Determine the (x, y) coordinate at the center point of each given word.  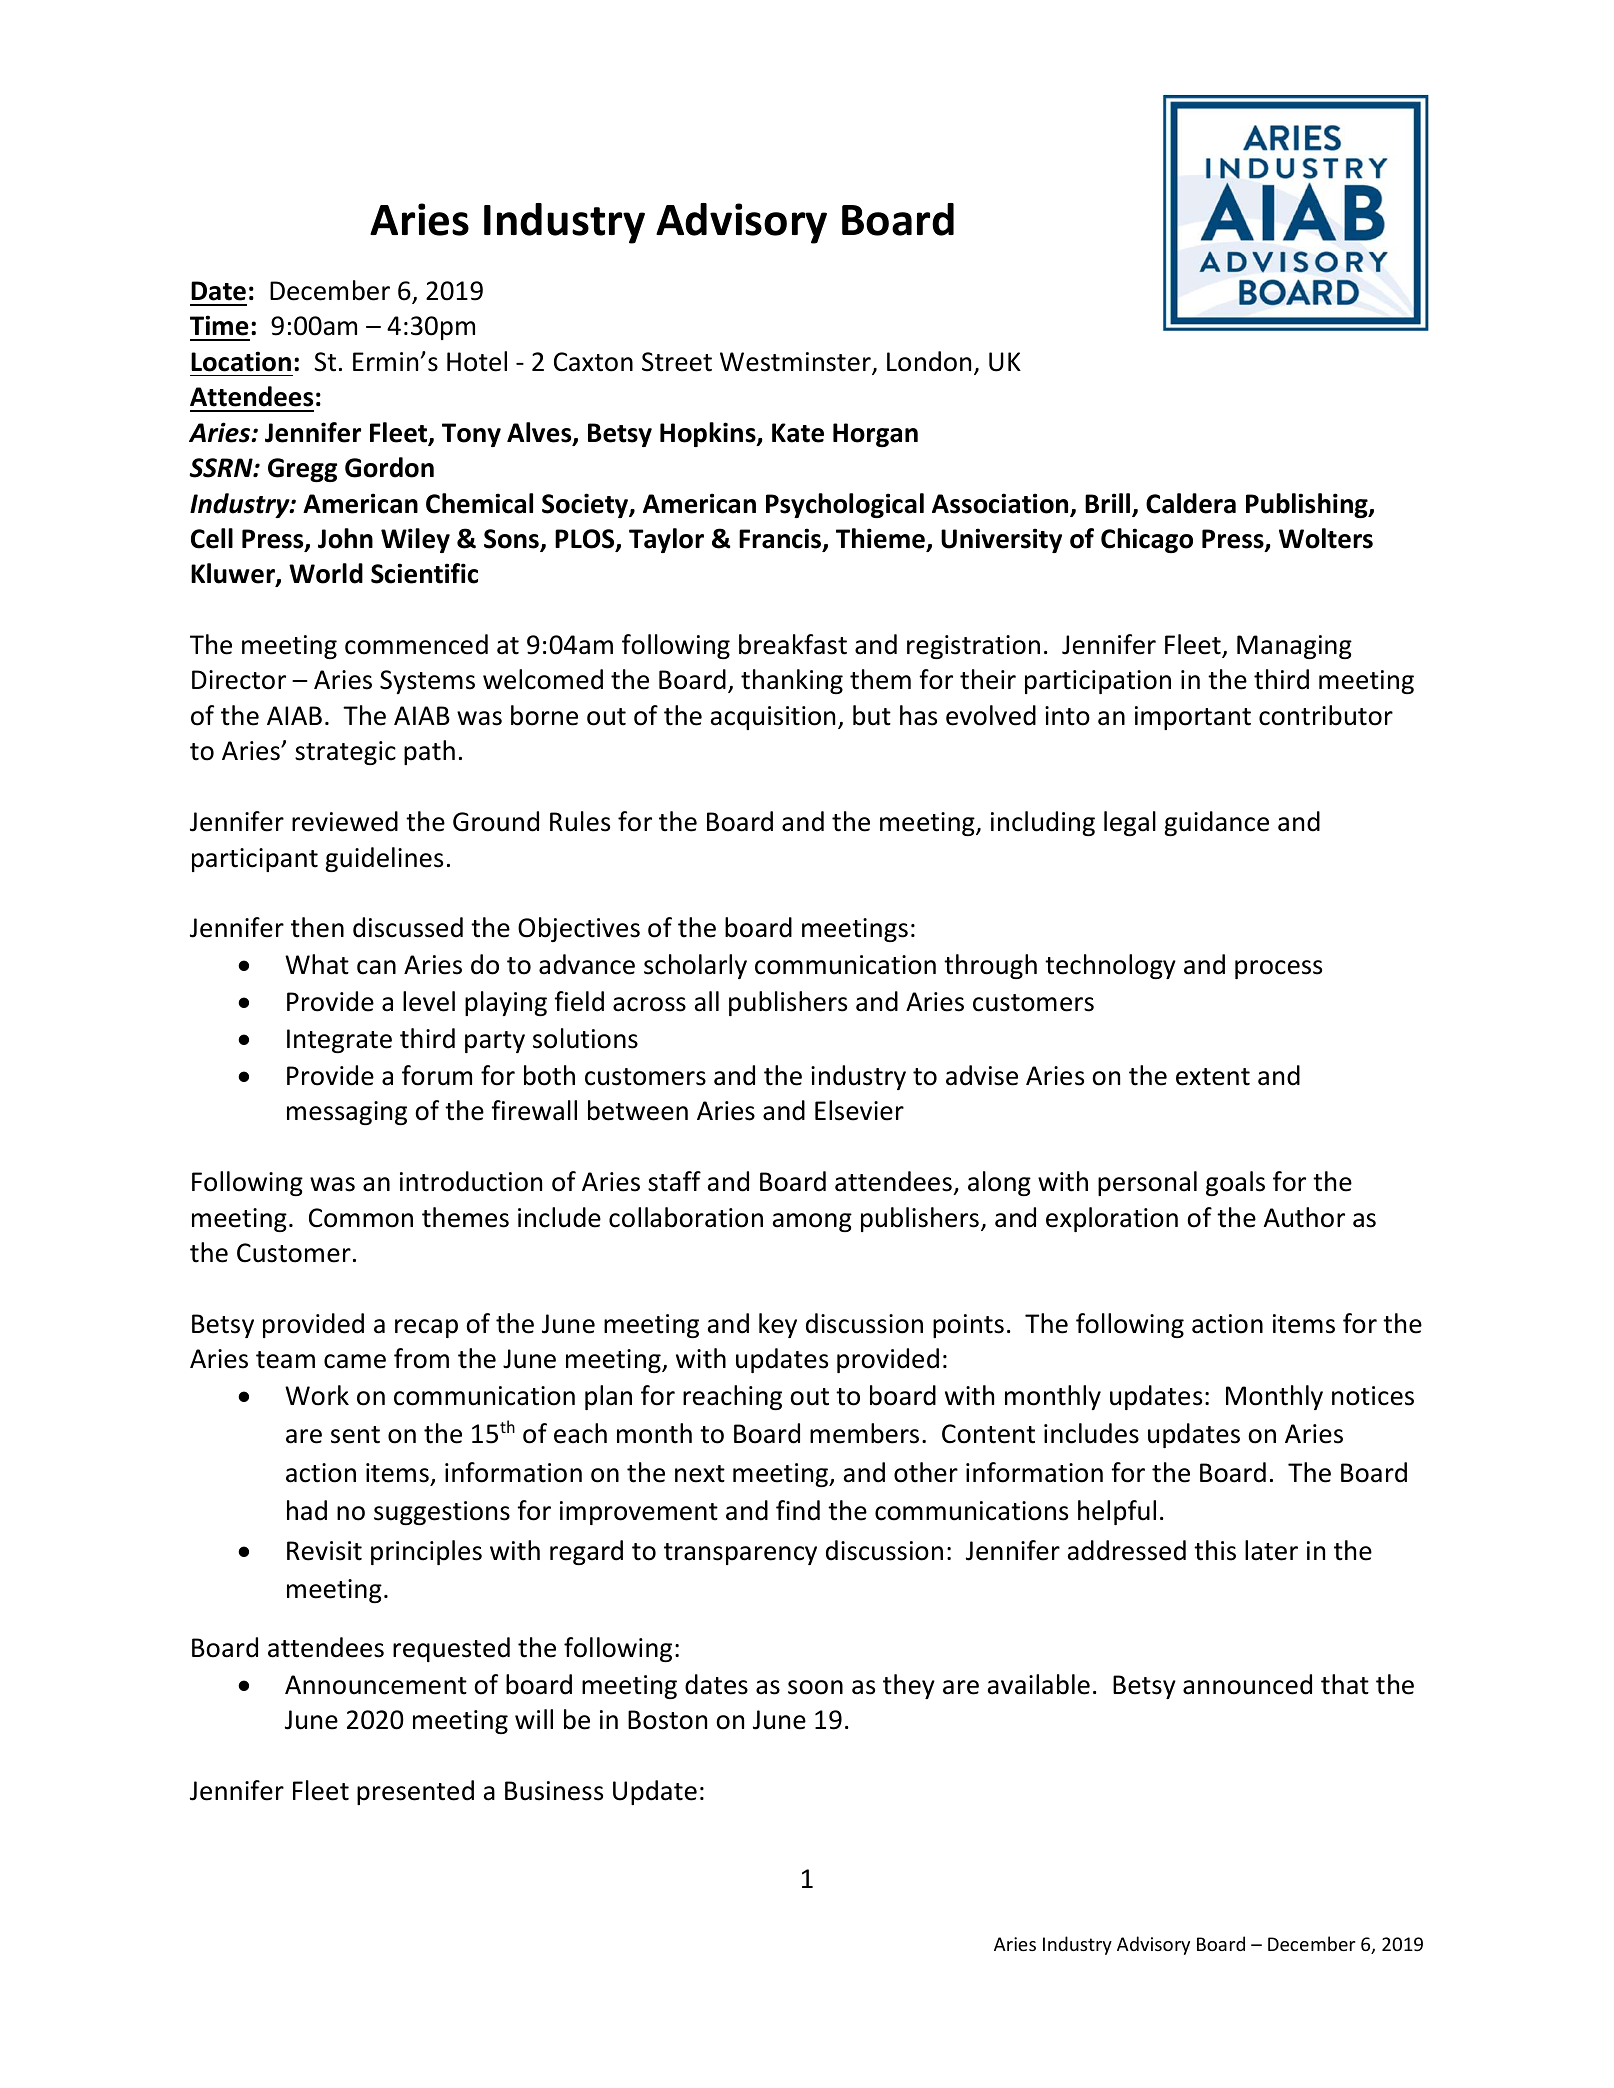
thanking (792, 681)
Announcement (376, 1685)
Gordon (389, 467)
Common (361, 1218)
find (798, 1510)
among (812, 1222)
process (1278, 969)
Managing (1294, 647)
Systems (427, 682)
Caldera (1191, 503)
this (1215, 1550)
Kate (798, 433)
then (317, 927)
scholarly (695, 966)
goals (1235, 1183)
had (307, 1510)
